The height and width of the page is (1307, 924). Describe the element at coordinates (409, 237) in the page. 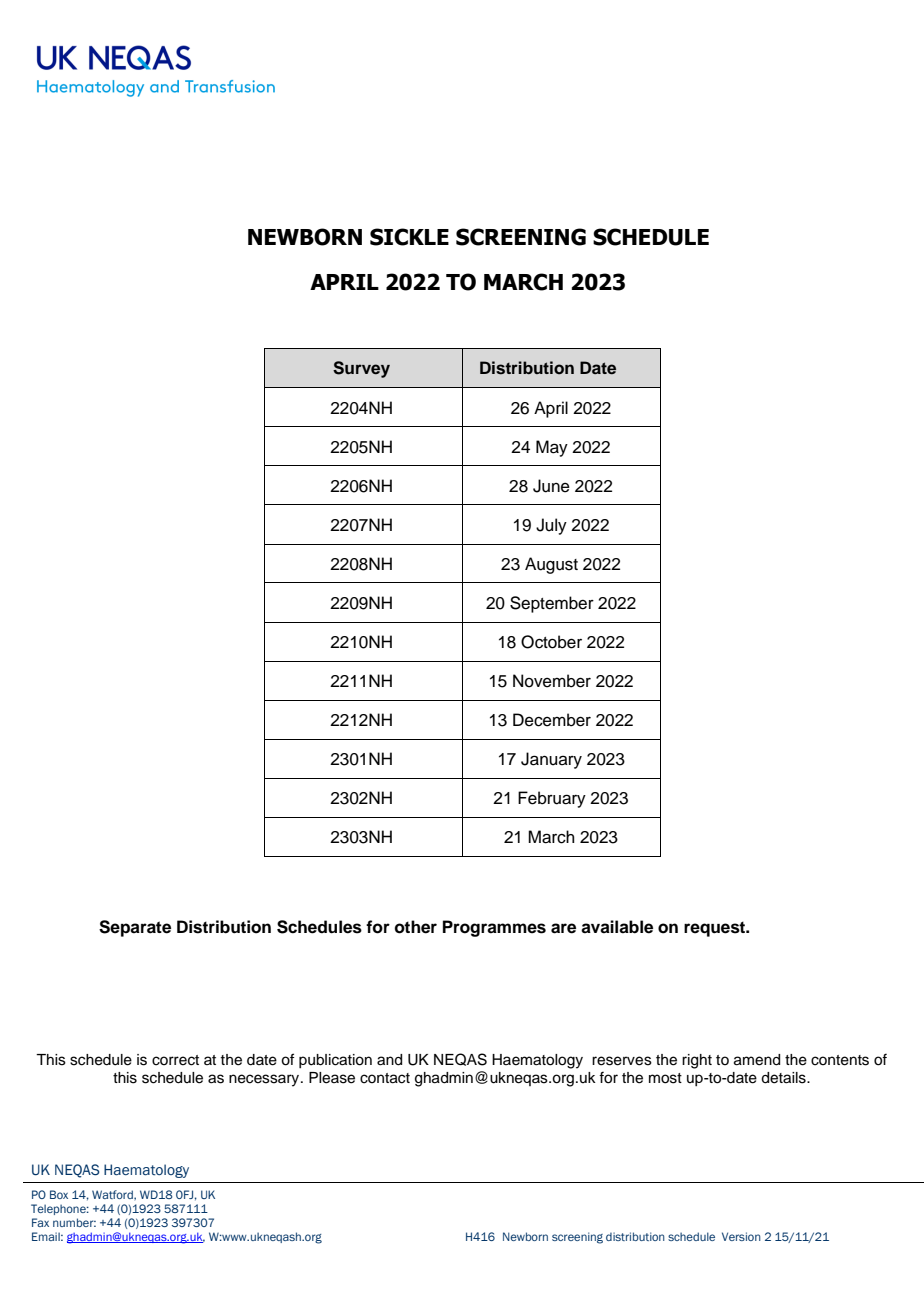

I see `SICKLE` at that location.
